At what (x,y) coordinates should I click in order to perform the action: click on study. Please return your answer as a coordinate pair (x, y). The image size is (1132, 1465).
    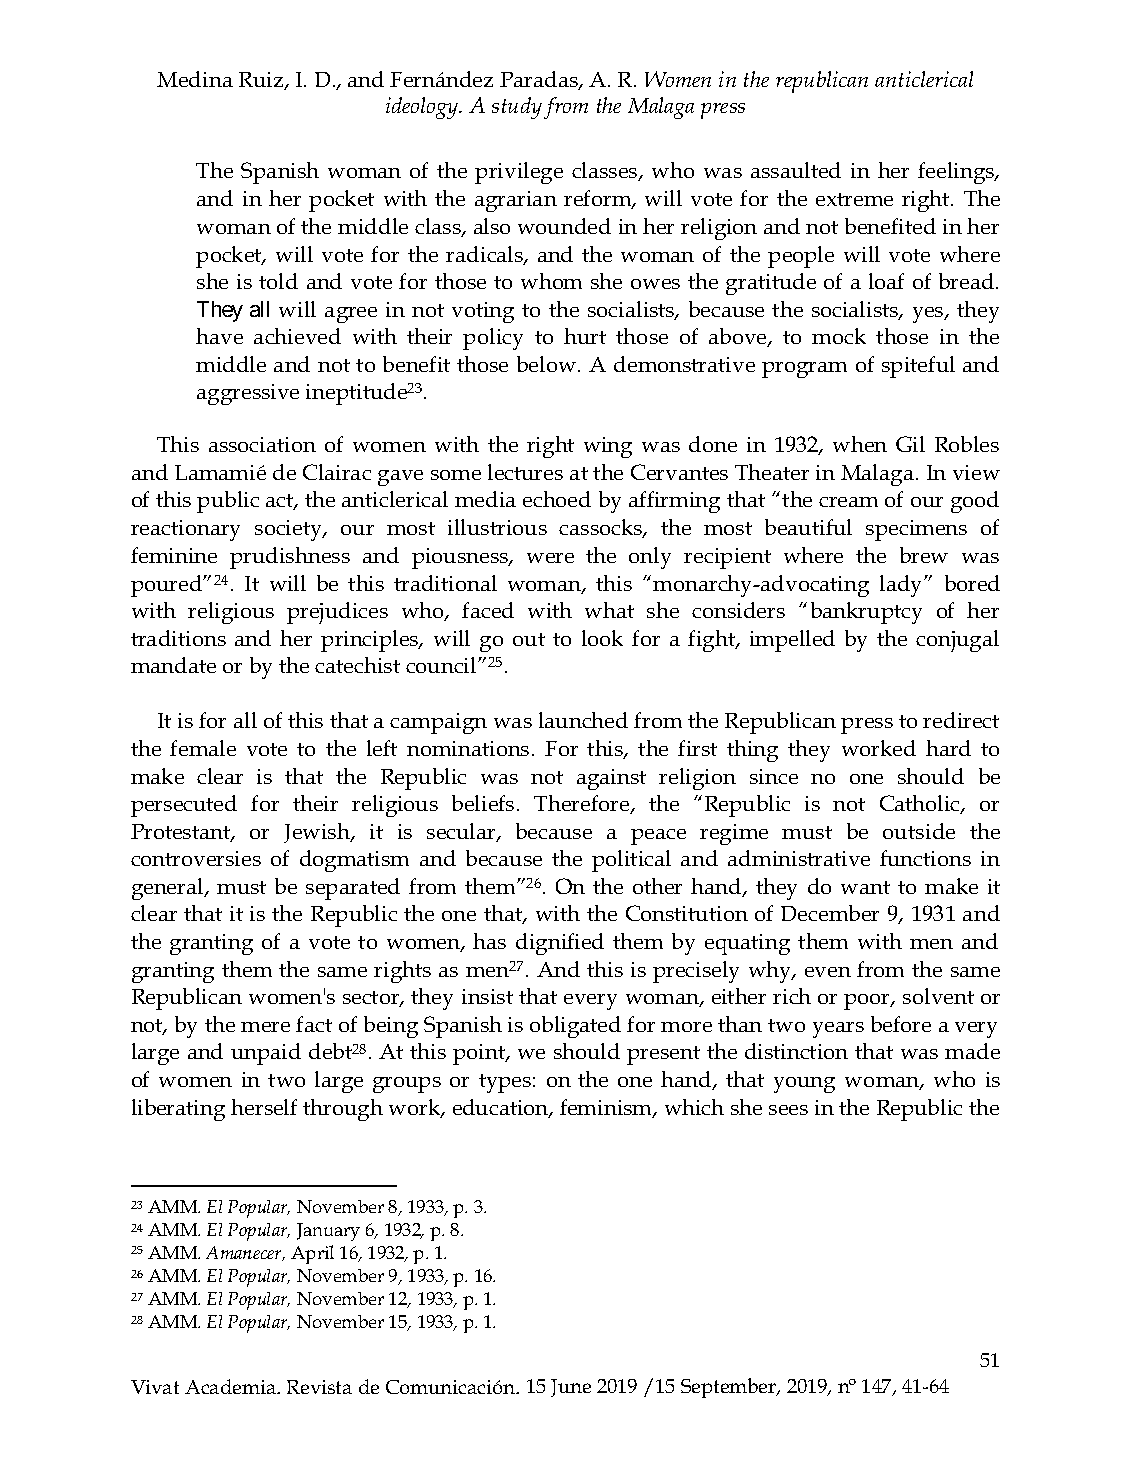
    Looking at the image, I should click on (517, 108).
